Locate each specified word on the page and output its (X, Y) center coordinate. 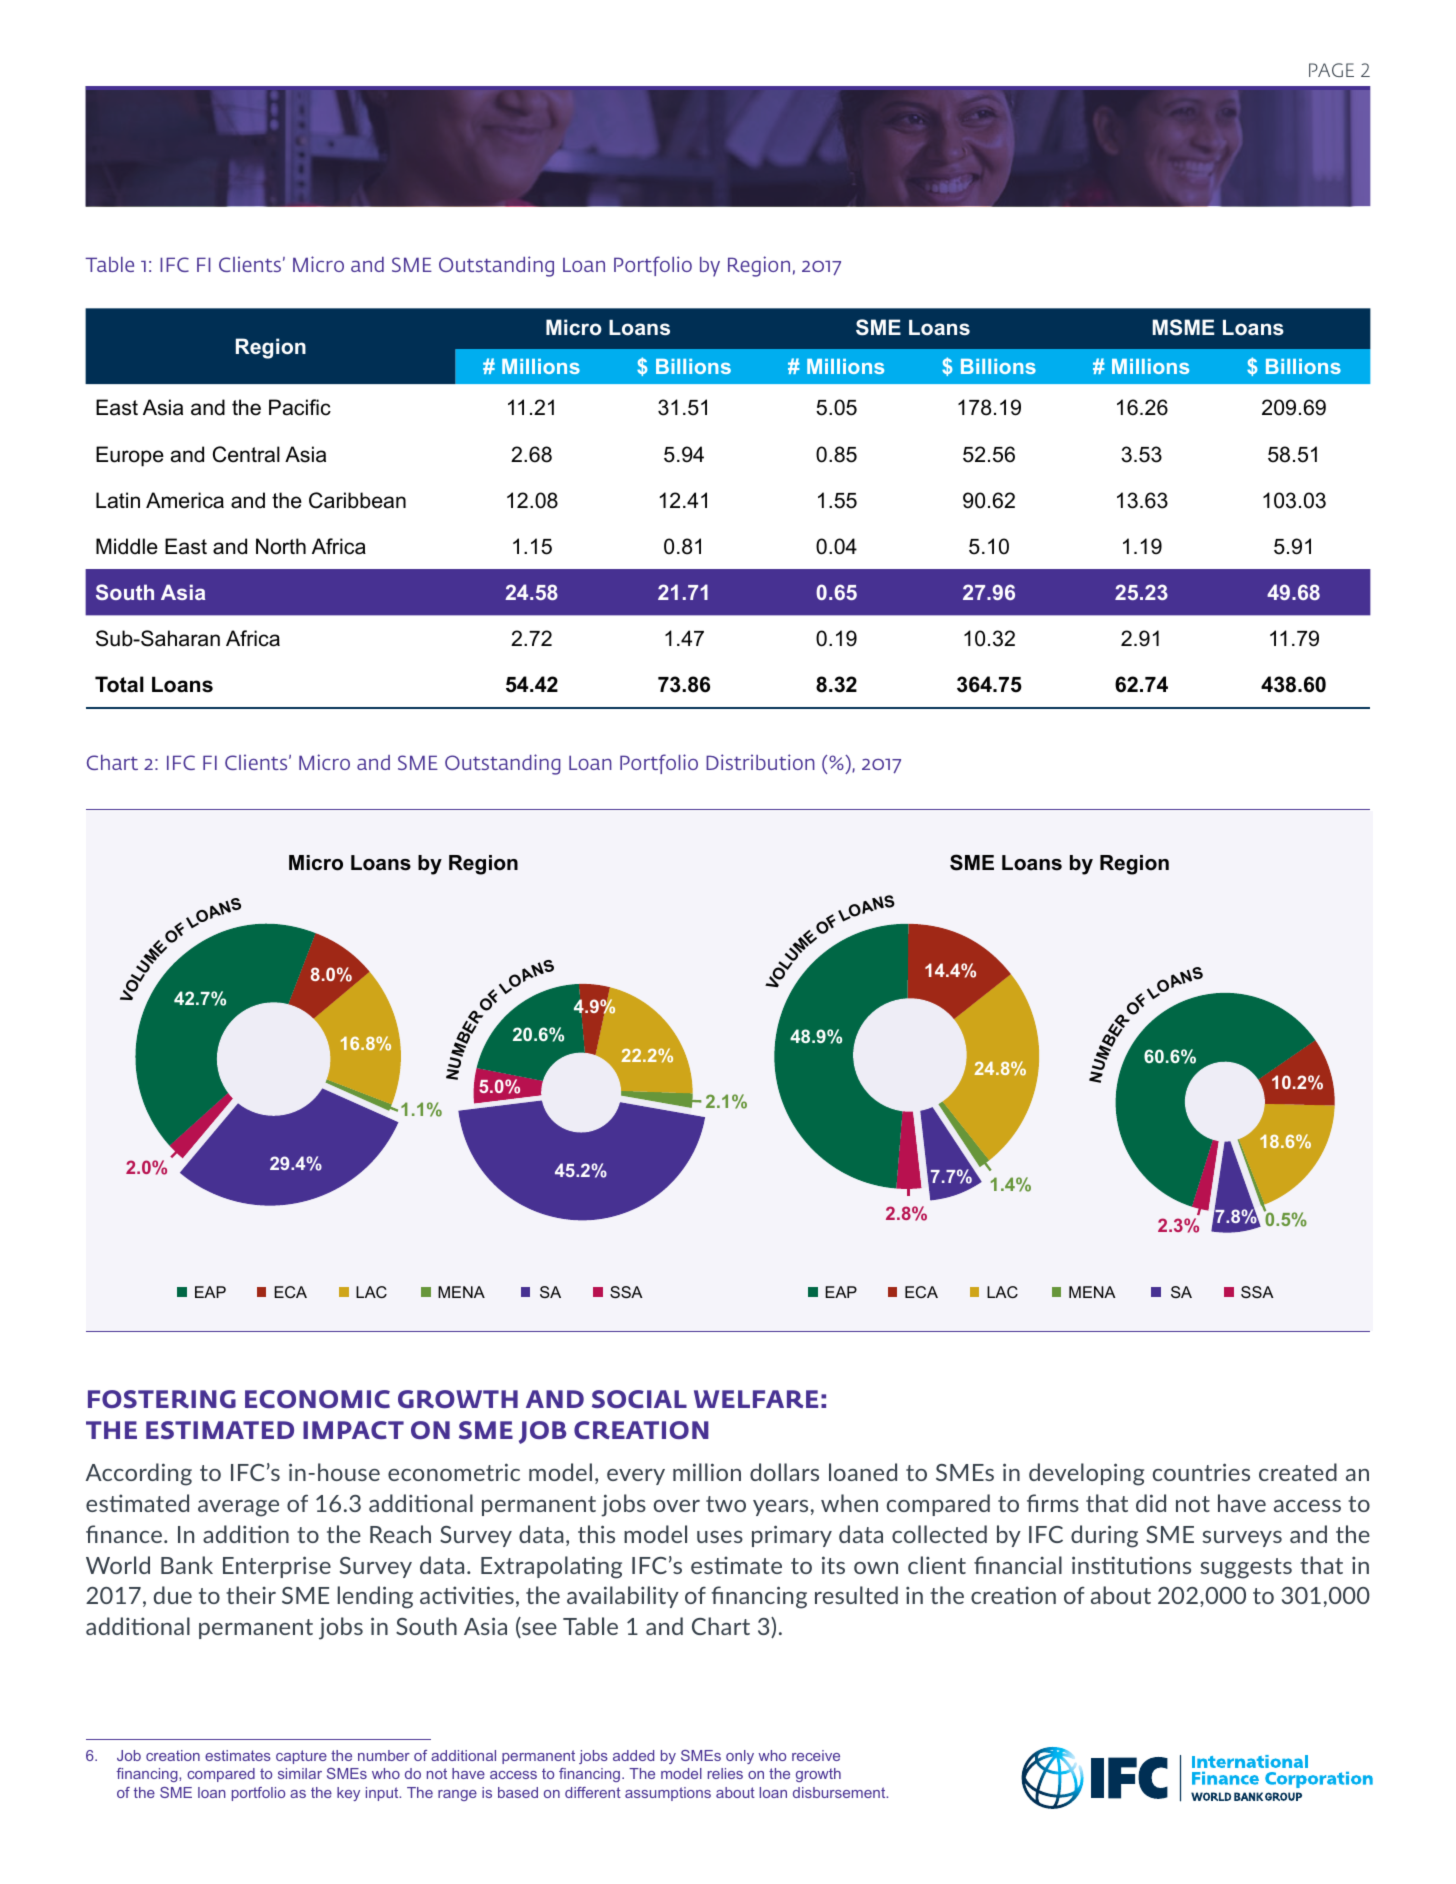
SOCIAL (639, 1399)
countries (1201, 1472)
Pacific (300, 407)
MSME (1183, 327)
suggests (1246, 1568)
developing (1086, 1474)
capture (301, 1757)
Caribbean (357, 500)
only (740, 1757)
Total (119, 684)
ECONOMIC (317, 1399)
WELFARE (756, 1399)
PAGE (1331, 70)
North (281, 546)
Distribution (760, 762)
